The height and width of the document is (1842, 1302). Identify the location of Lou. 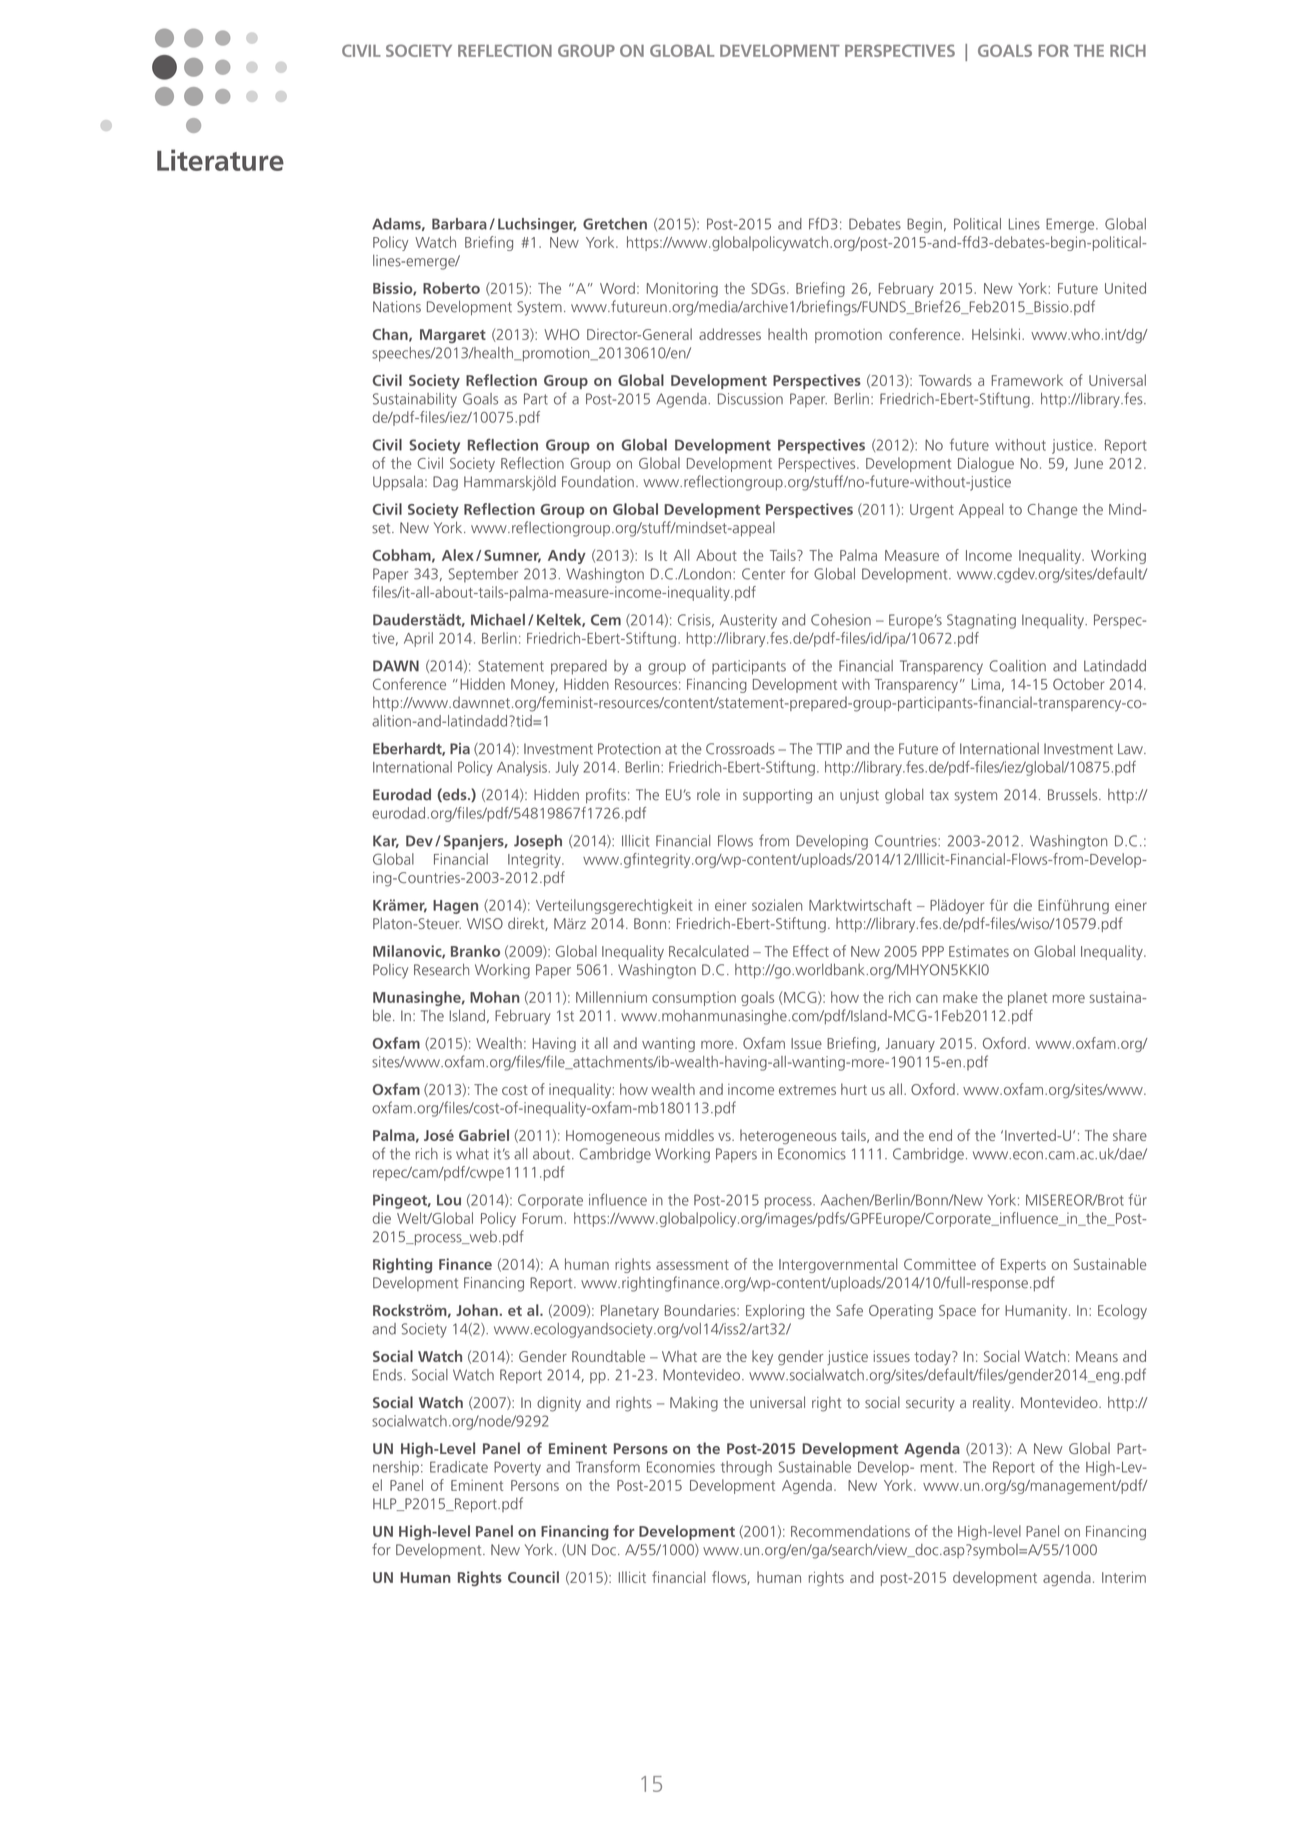
(449, 1200).
